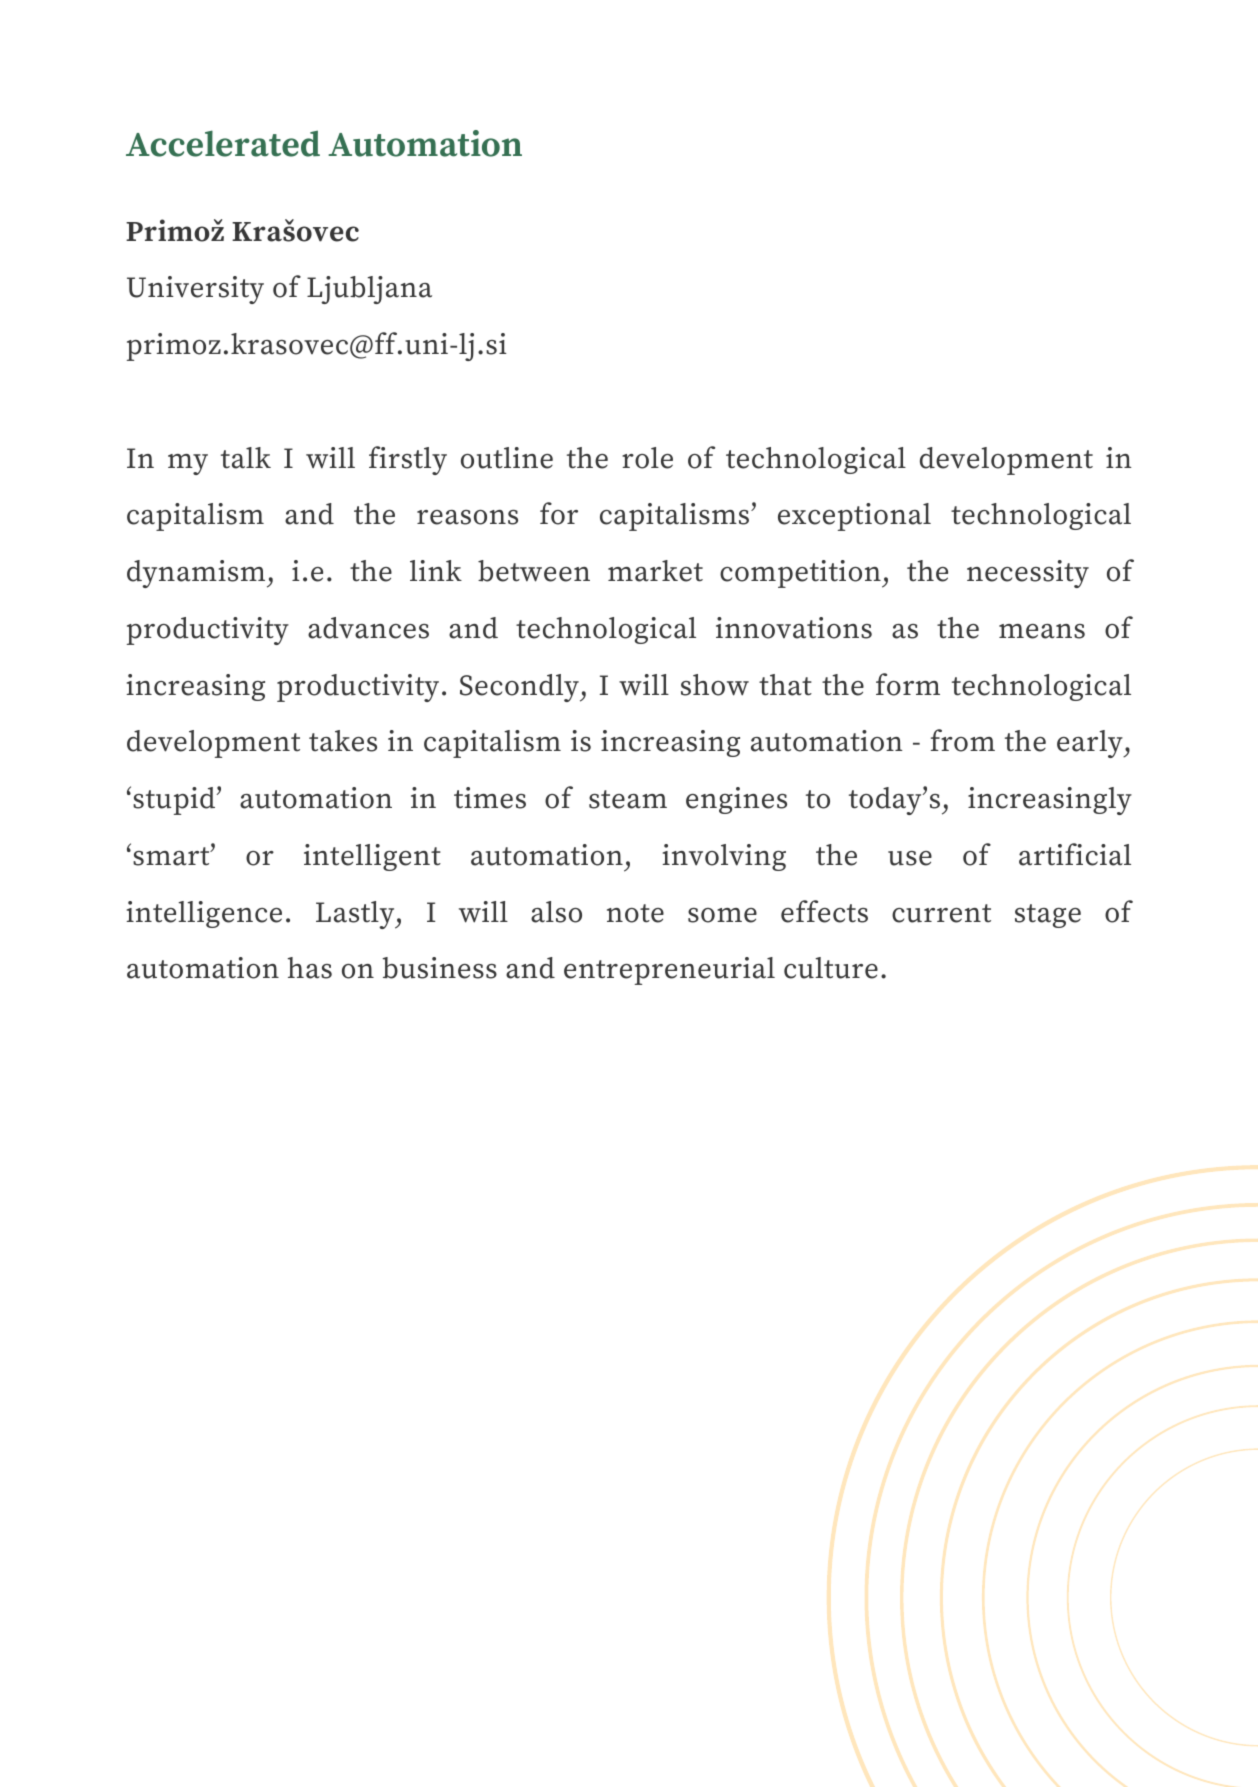 The image size is (1258, 1787). Describe the element at coordinates (854, 517) in the screenshot. I see `exceptional` at that location.
